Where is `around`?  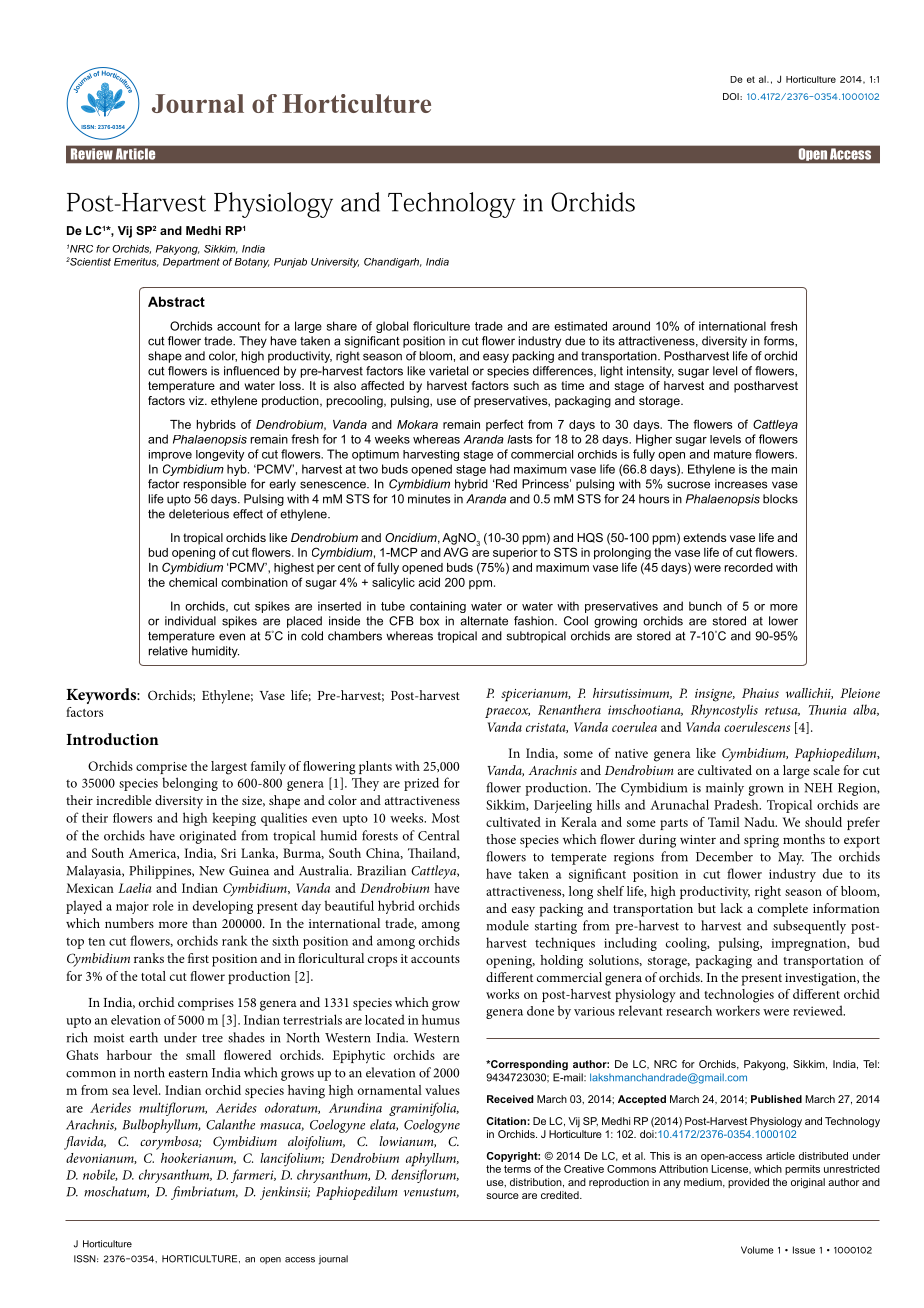 around is located at coordinates (631, 326).
